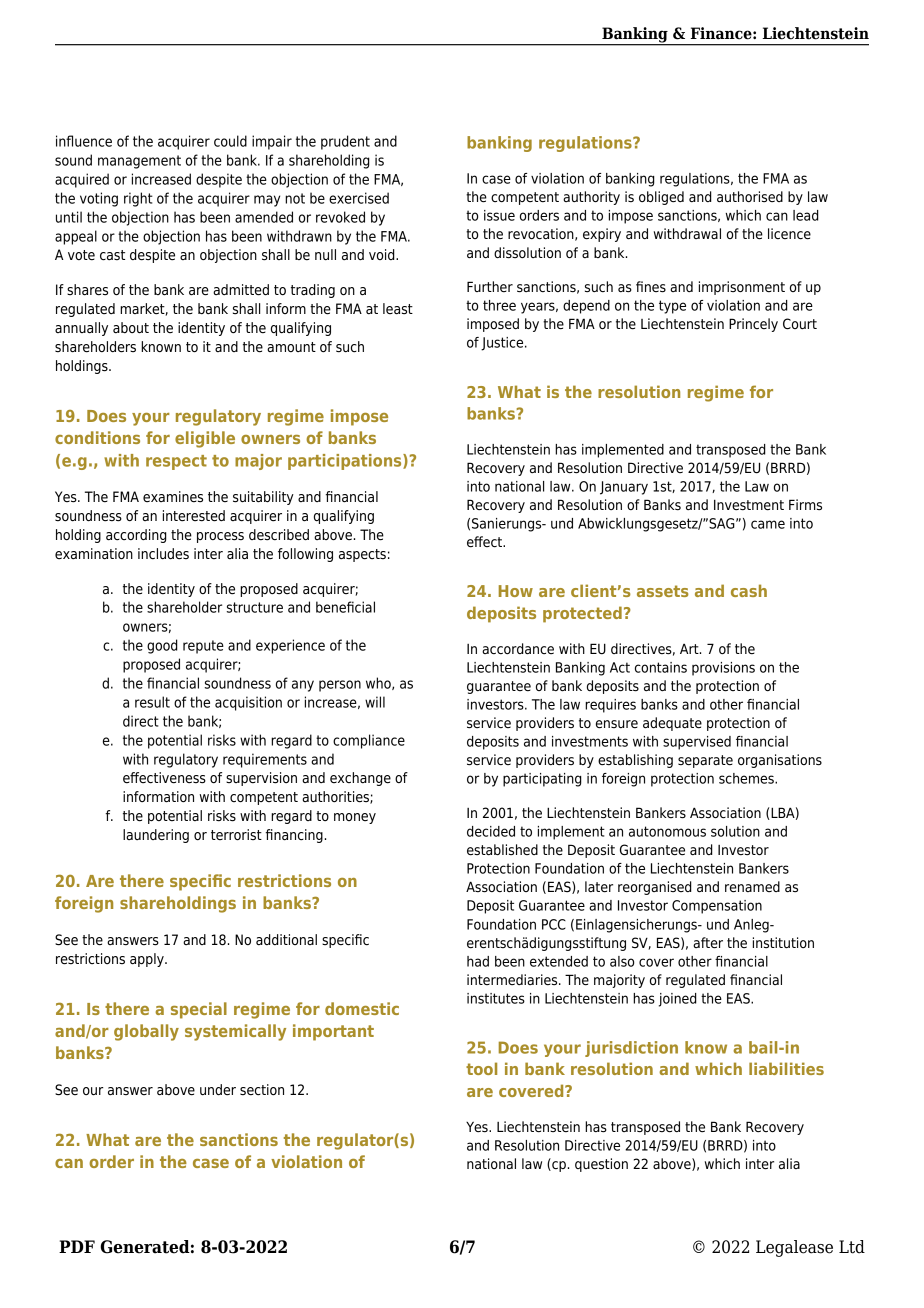  I want to click on respect, so click(176, 462).
